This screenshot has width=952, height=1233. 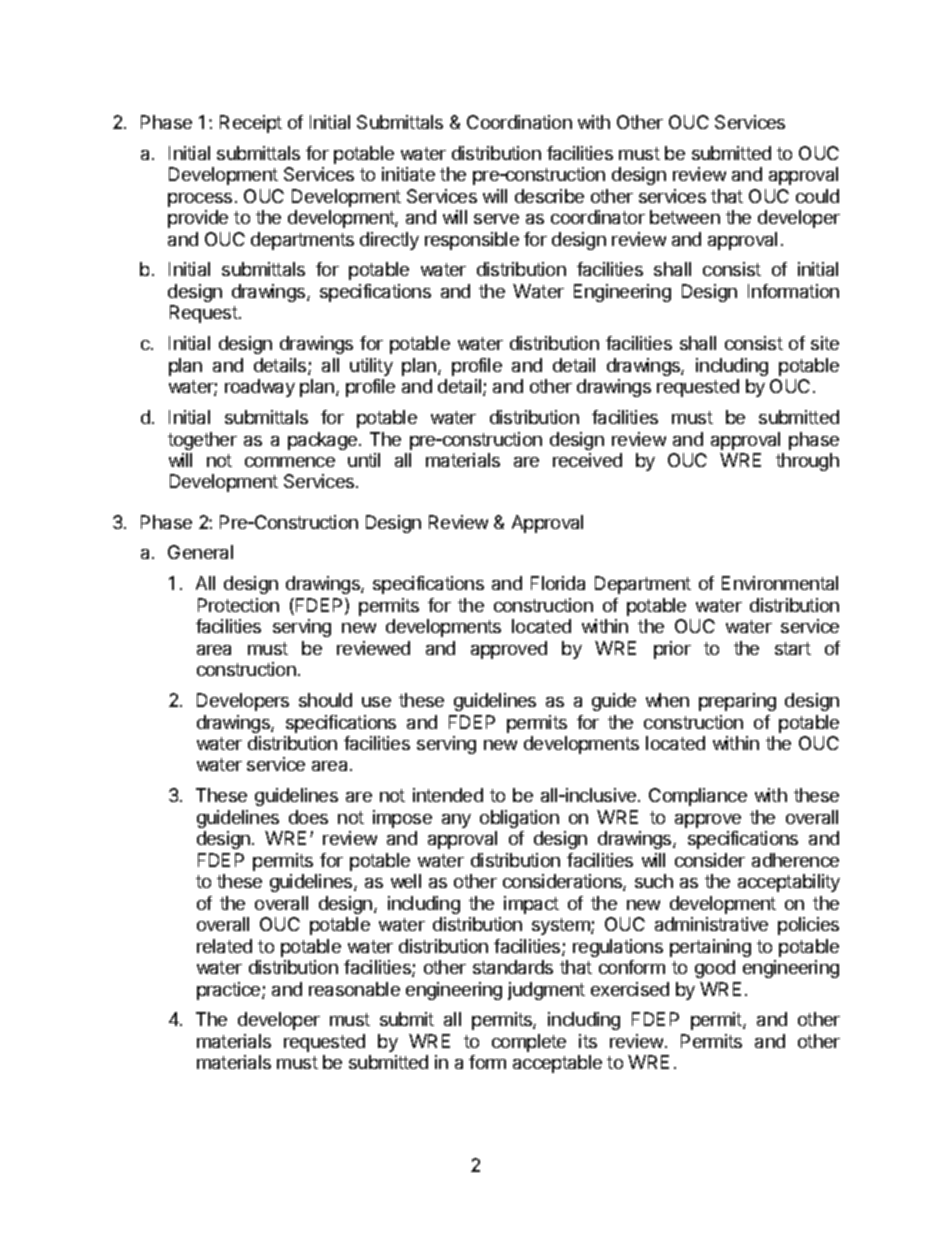 I want to click on Coordination, so click(x=519, y=122).
